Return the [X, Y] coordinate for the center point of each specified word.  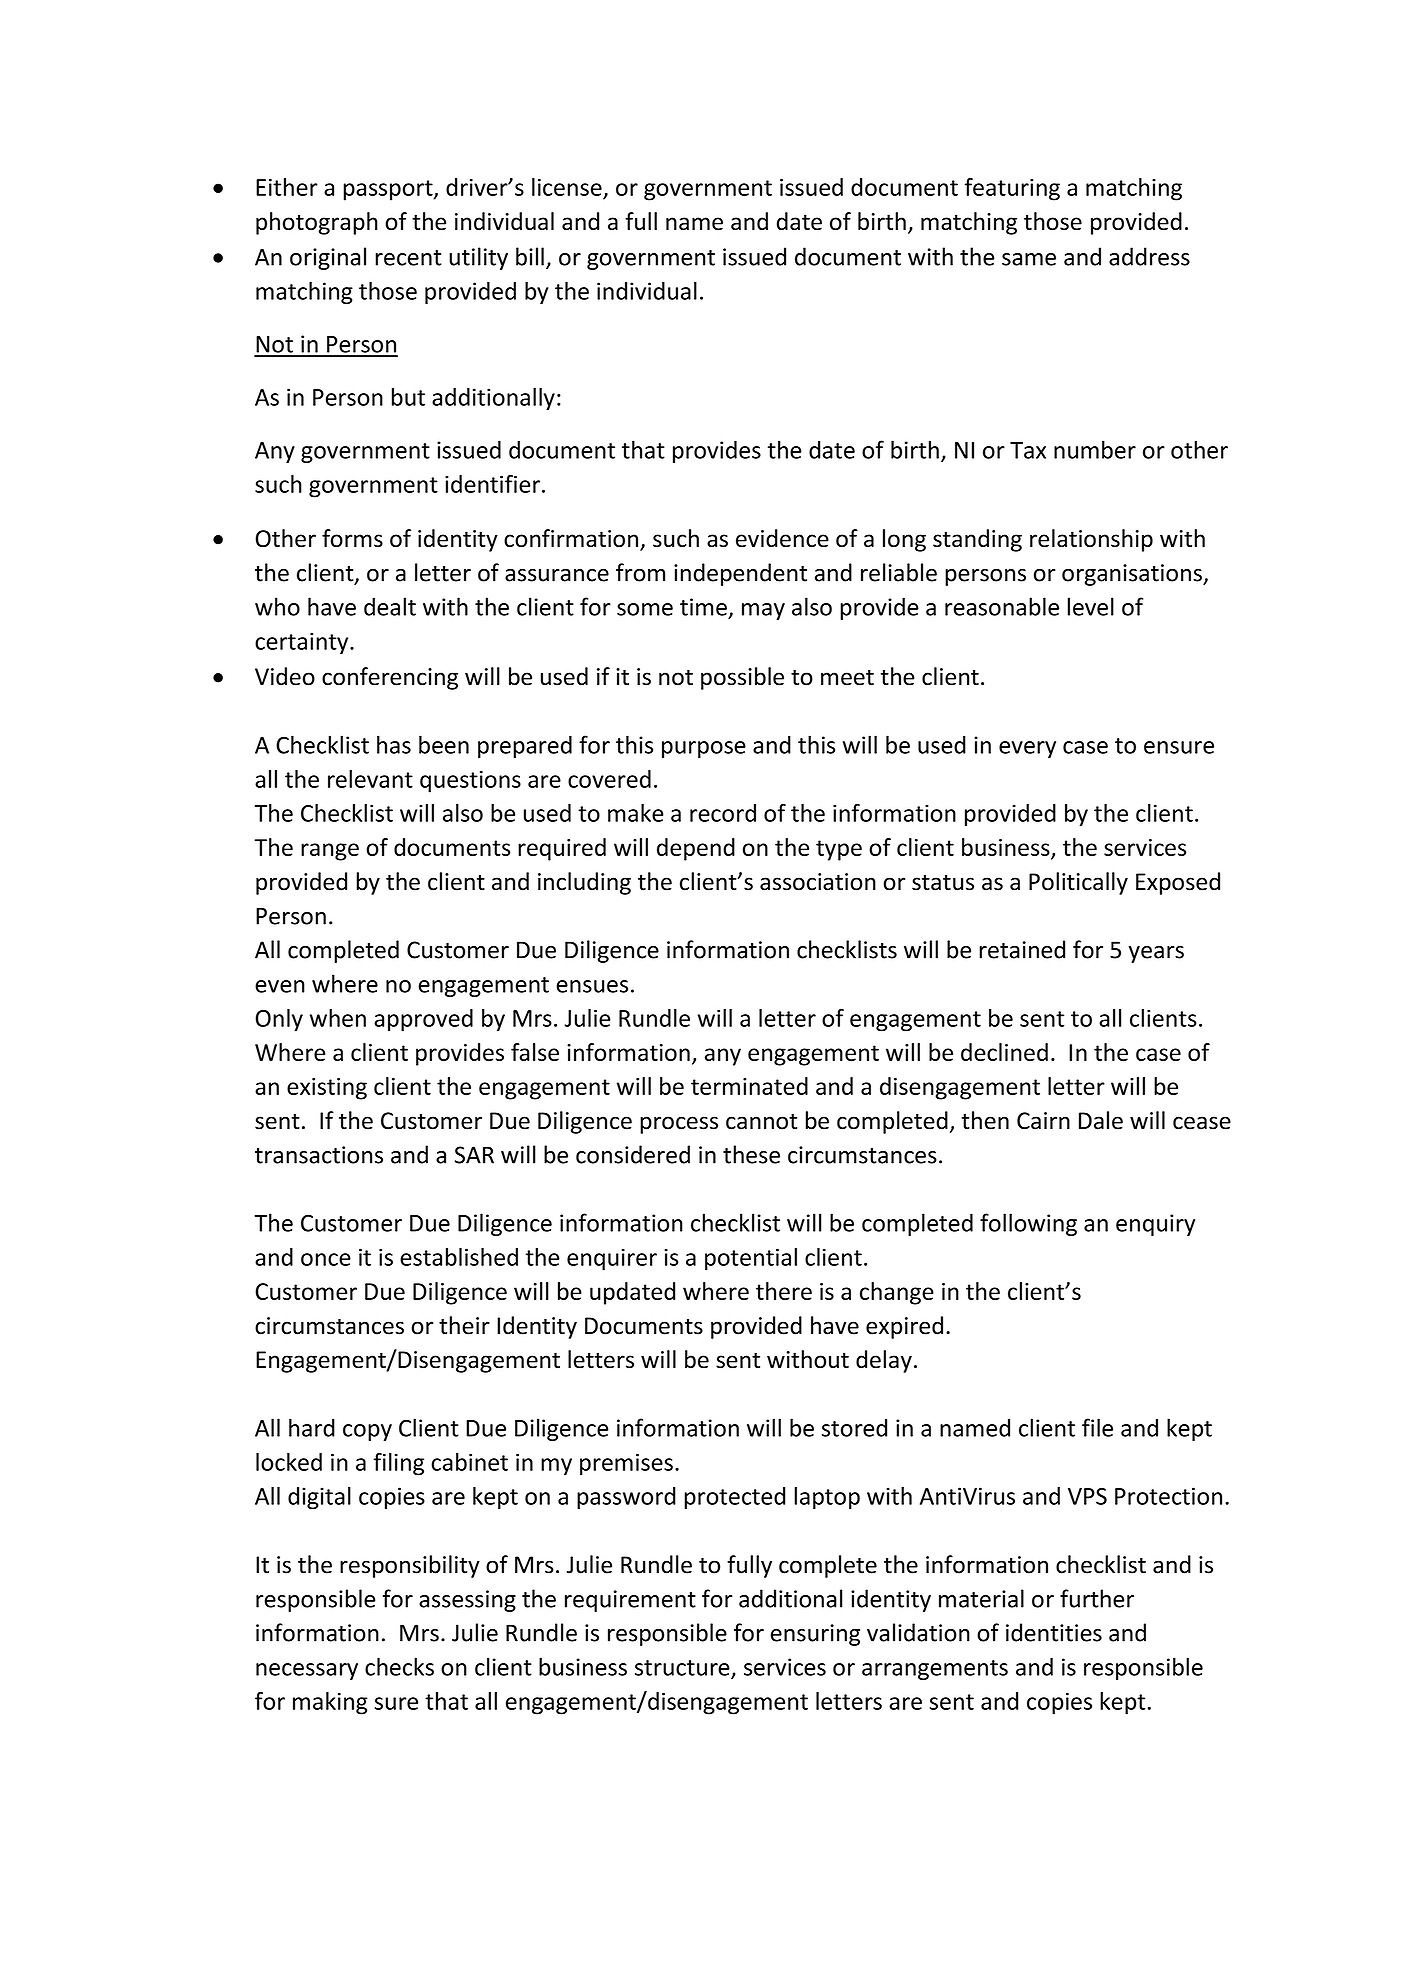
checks [399, 1666]
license [567, 187]
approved [423, 1020]
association [818, 882]
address [1149, 256]
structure [683, 1669]
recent [408, 258]
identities [1054, 1632]
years [1156, 954]
